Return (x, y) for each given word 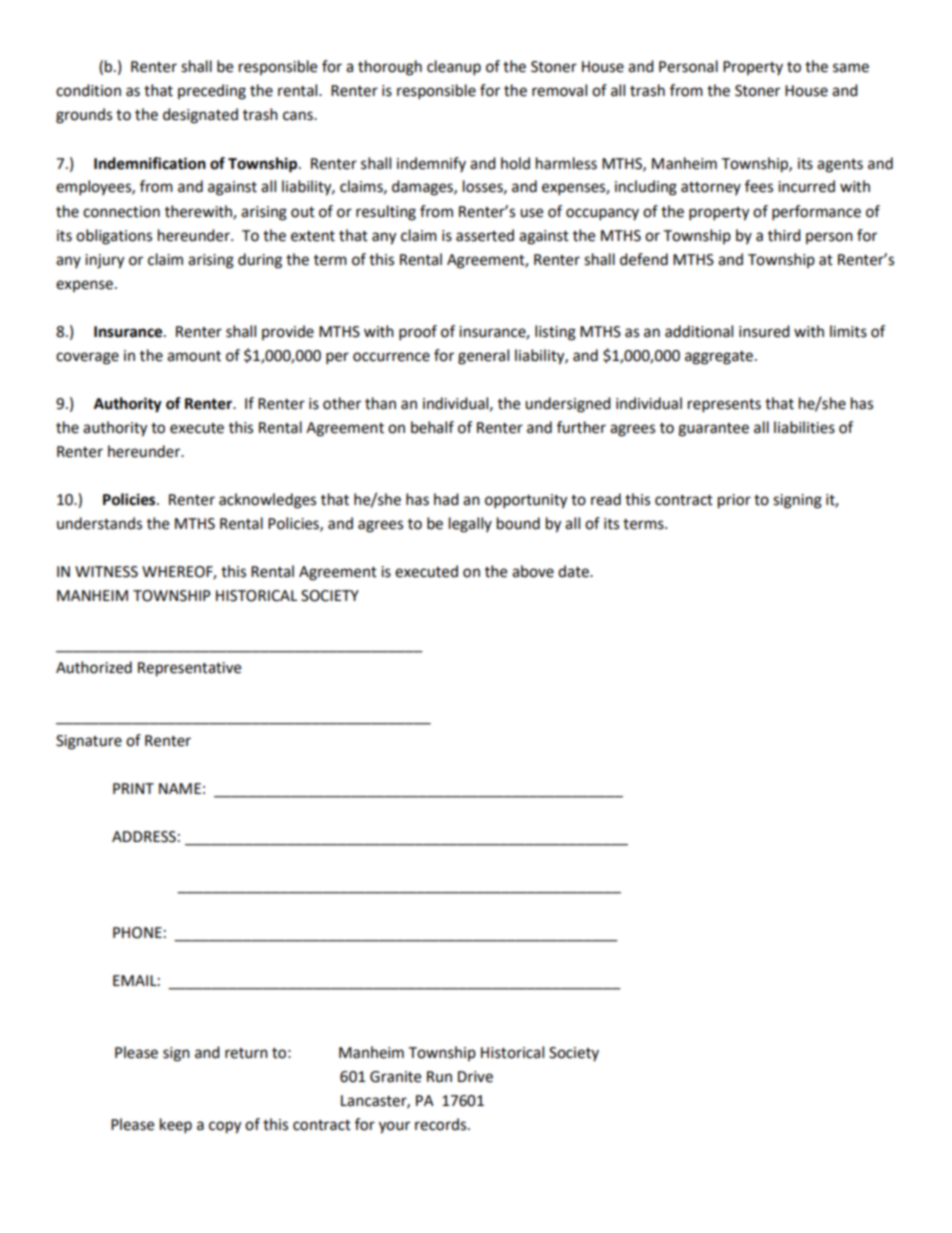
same (851, 68)
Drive (475, 1077)
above (533, 571)
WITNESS (106, 572)
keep (176, 1126)
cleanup (454, 68)
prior (734, 501)
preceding (212, 92)
